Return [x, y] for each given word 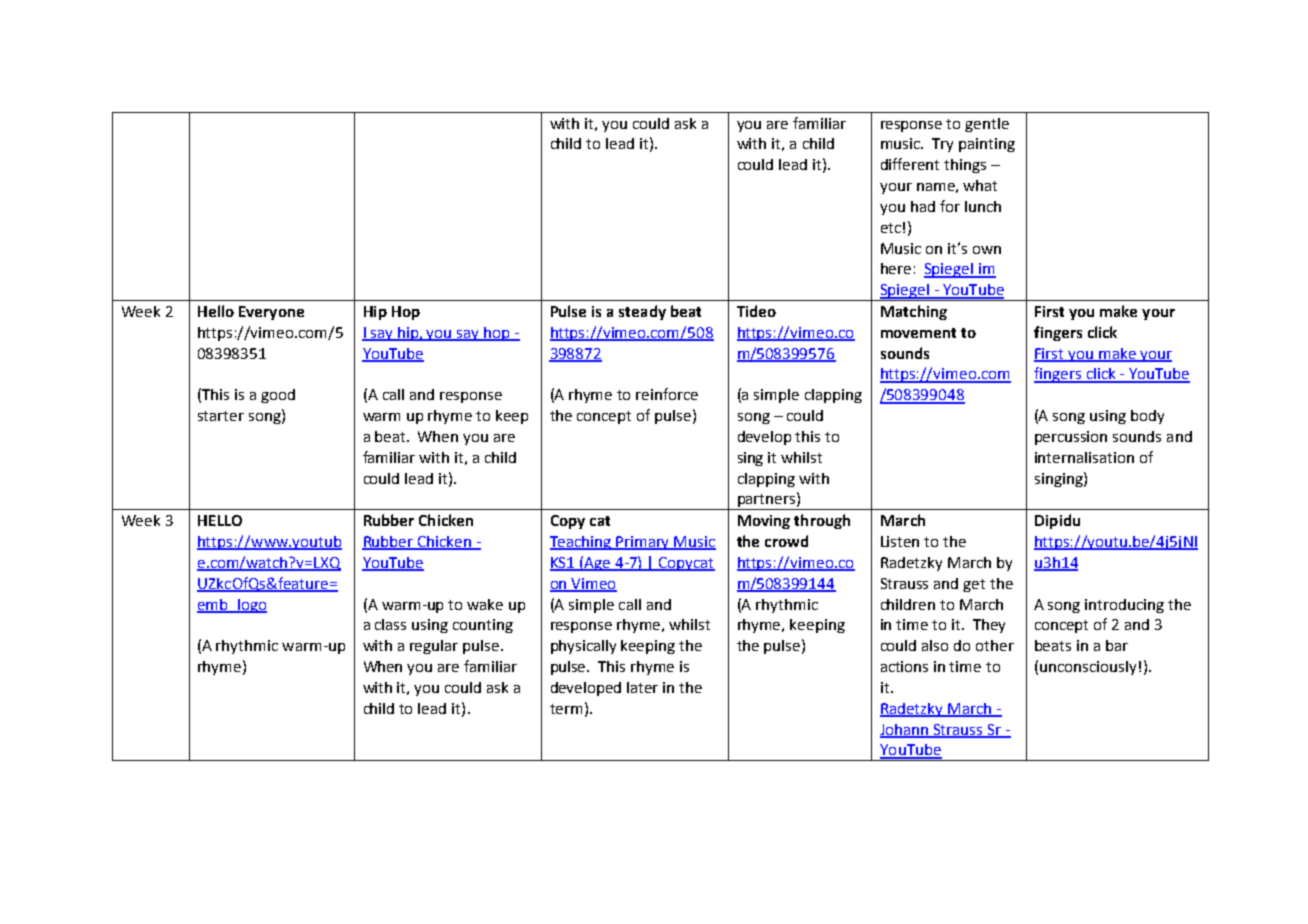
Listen [900, 541]
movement [918, 333]
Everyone [271, 313]
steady [642, 312]
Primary [643, 543]
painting [987, 145]
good [278, 396]
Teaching [582, 543]
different [910, 164]
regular [434, 647]
